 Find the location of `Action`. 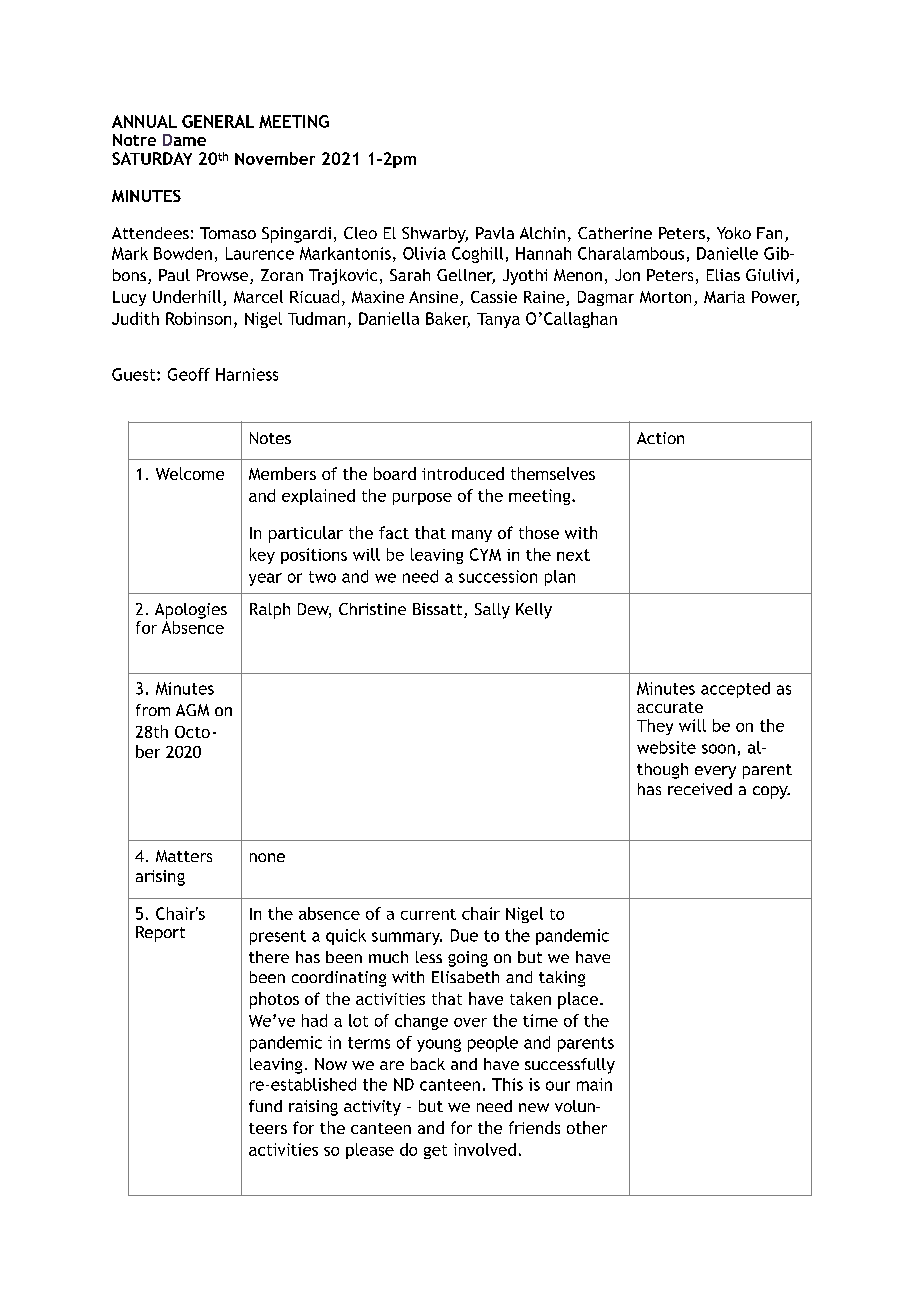

Action is located at coordinates (660, 438).
